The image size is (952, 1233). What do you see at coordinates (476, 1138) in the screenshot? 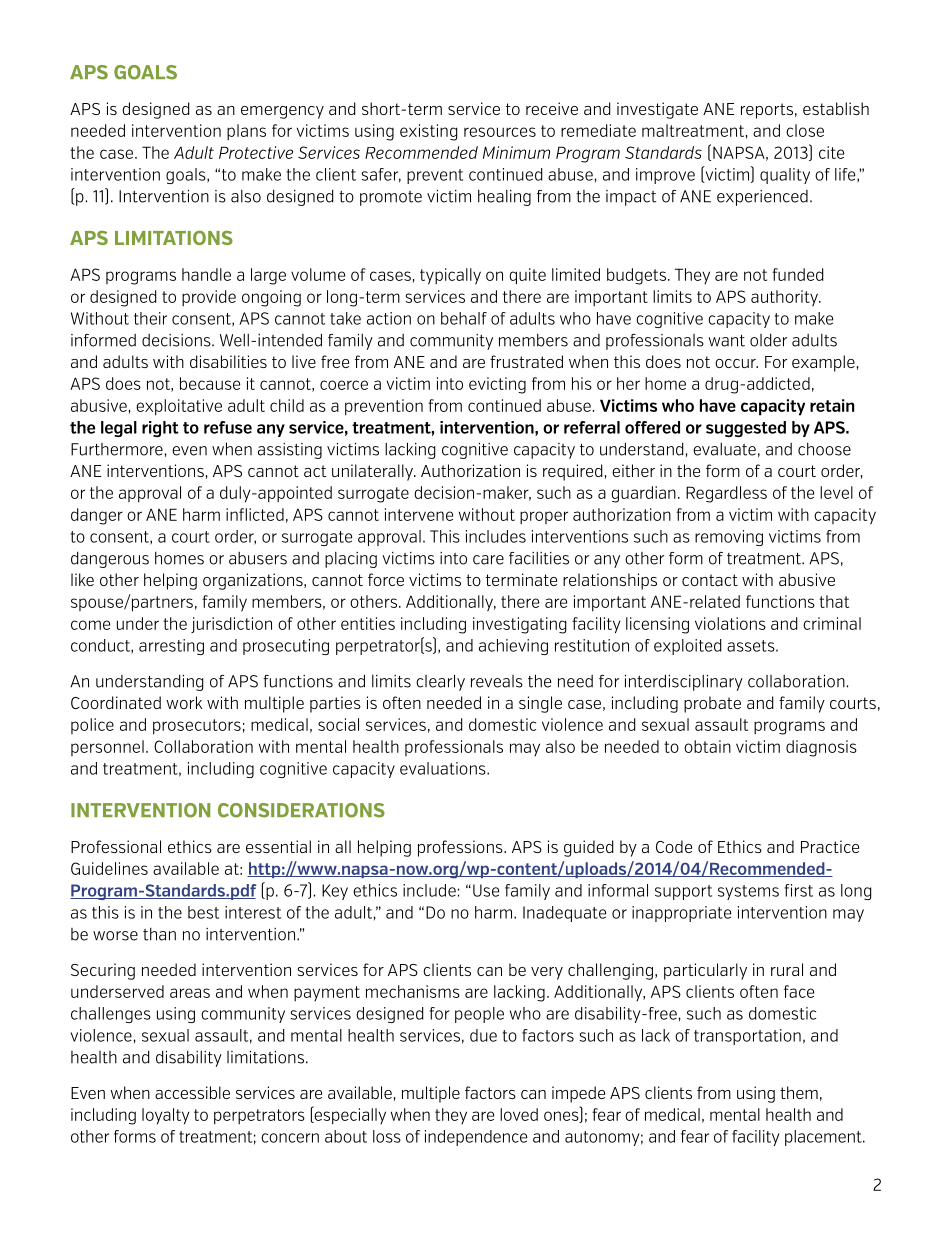
I see `independence` at bounding box center [476, 1138].
